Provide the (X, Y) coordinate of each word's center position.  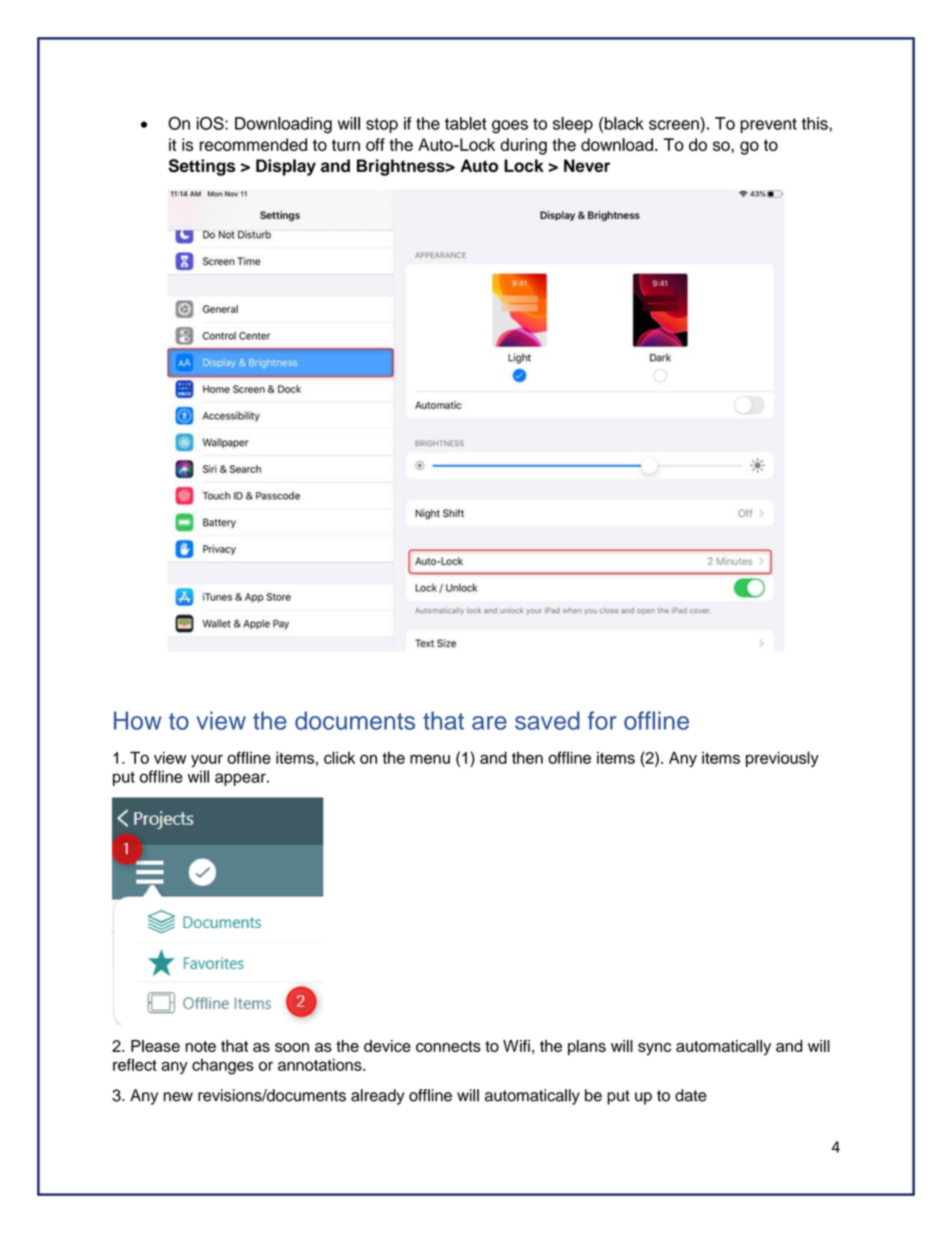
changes (223, 1067)
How (137, 720)
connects (448, 1046)
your (207, 760)
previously (782, 759)
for (602, 720)
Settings (201, 167)
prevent (768, 125)
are (489, 723)
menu (430, 759)
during (523, 146)
